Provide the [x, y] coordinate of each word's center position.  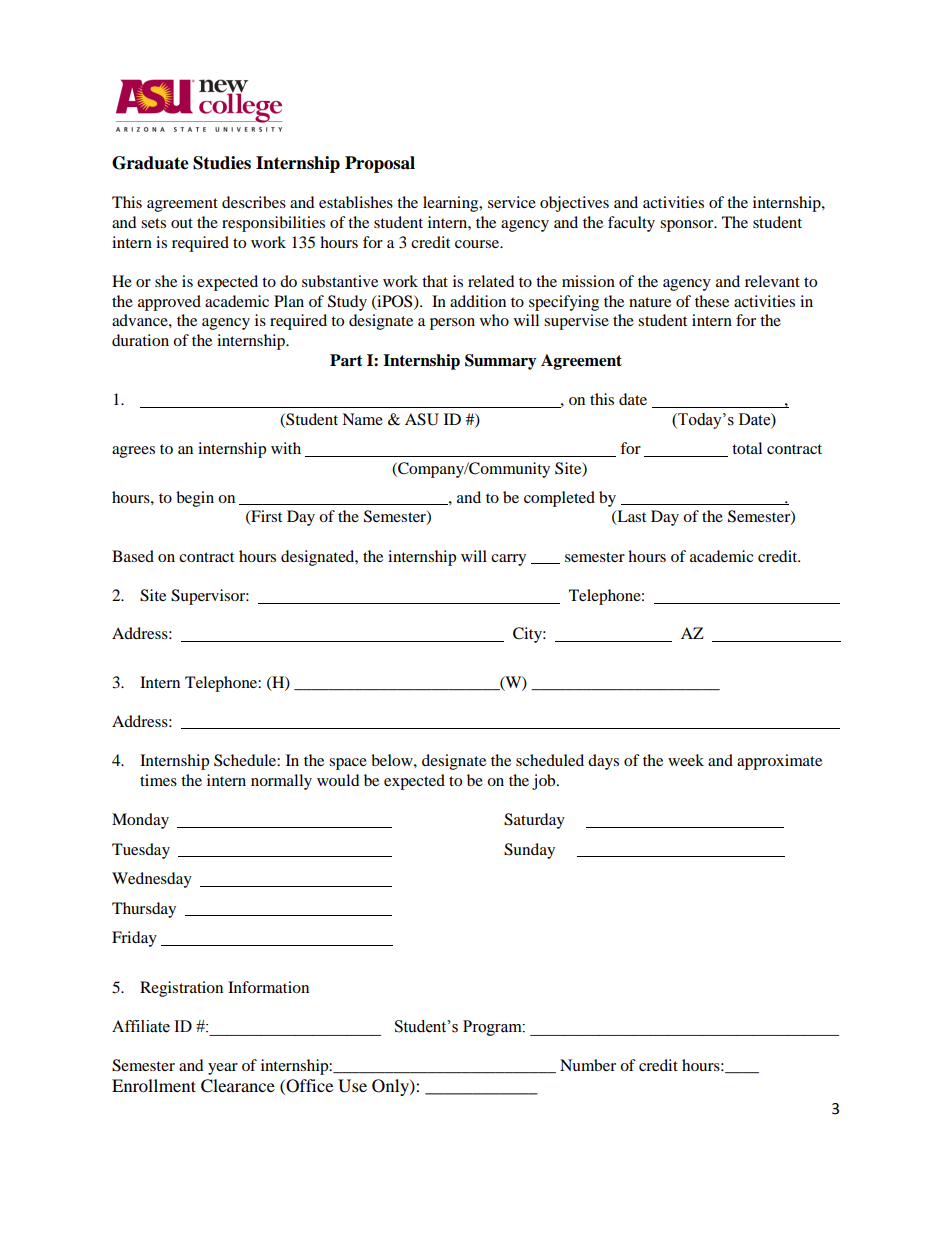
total [747, 448]
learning [452, 204]
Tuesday [141, 851]
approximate [779, 762]
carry [508, 560]
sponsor [688, 226]
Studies [222, 163]
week [686, 760]
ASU [422, 419]
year [223, 1069]
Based [133, 556]
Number [588, 1065]
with [286, 448]
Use [352, 1086]
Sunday [529, 851]
